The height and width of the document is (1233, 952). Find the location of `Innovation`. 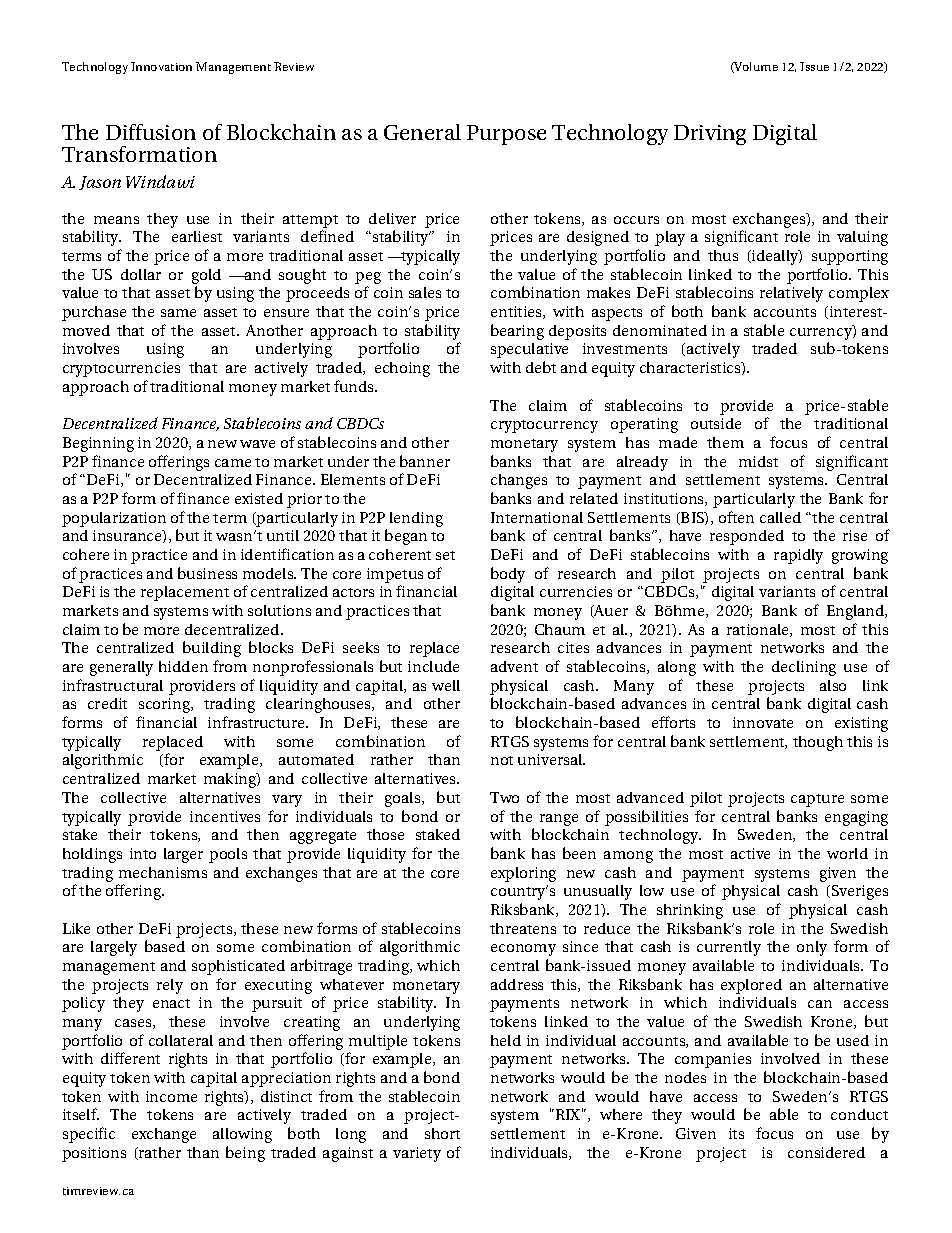

Innovation is located at coordinates (161, 66).
